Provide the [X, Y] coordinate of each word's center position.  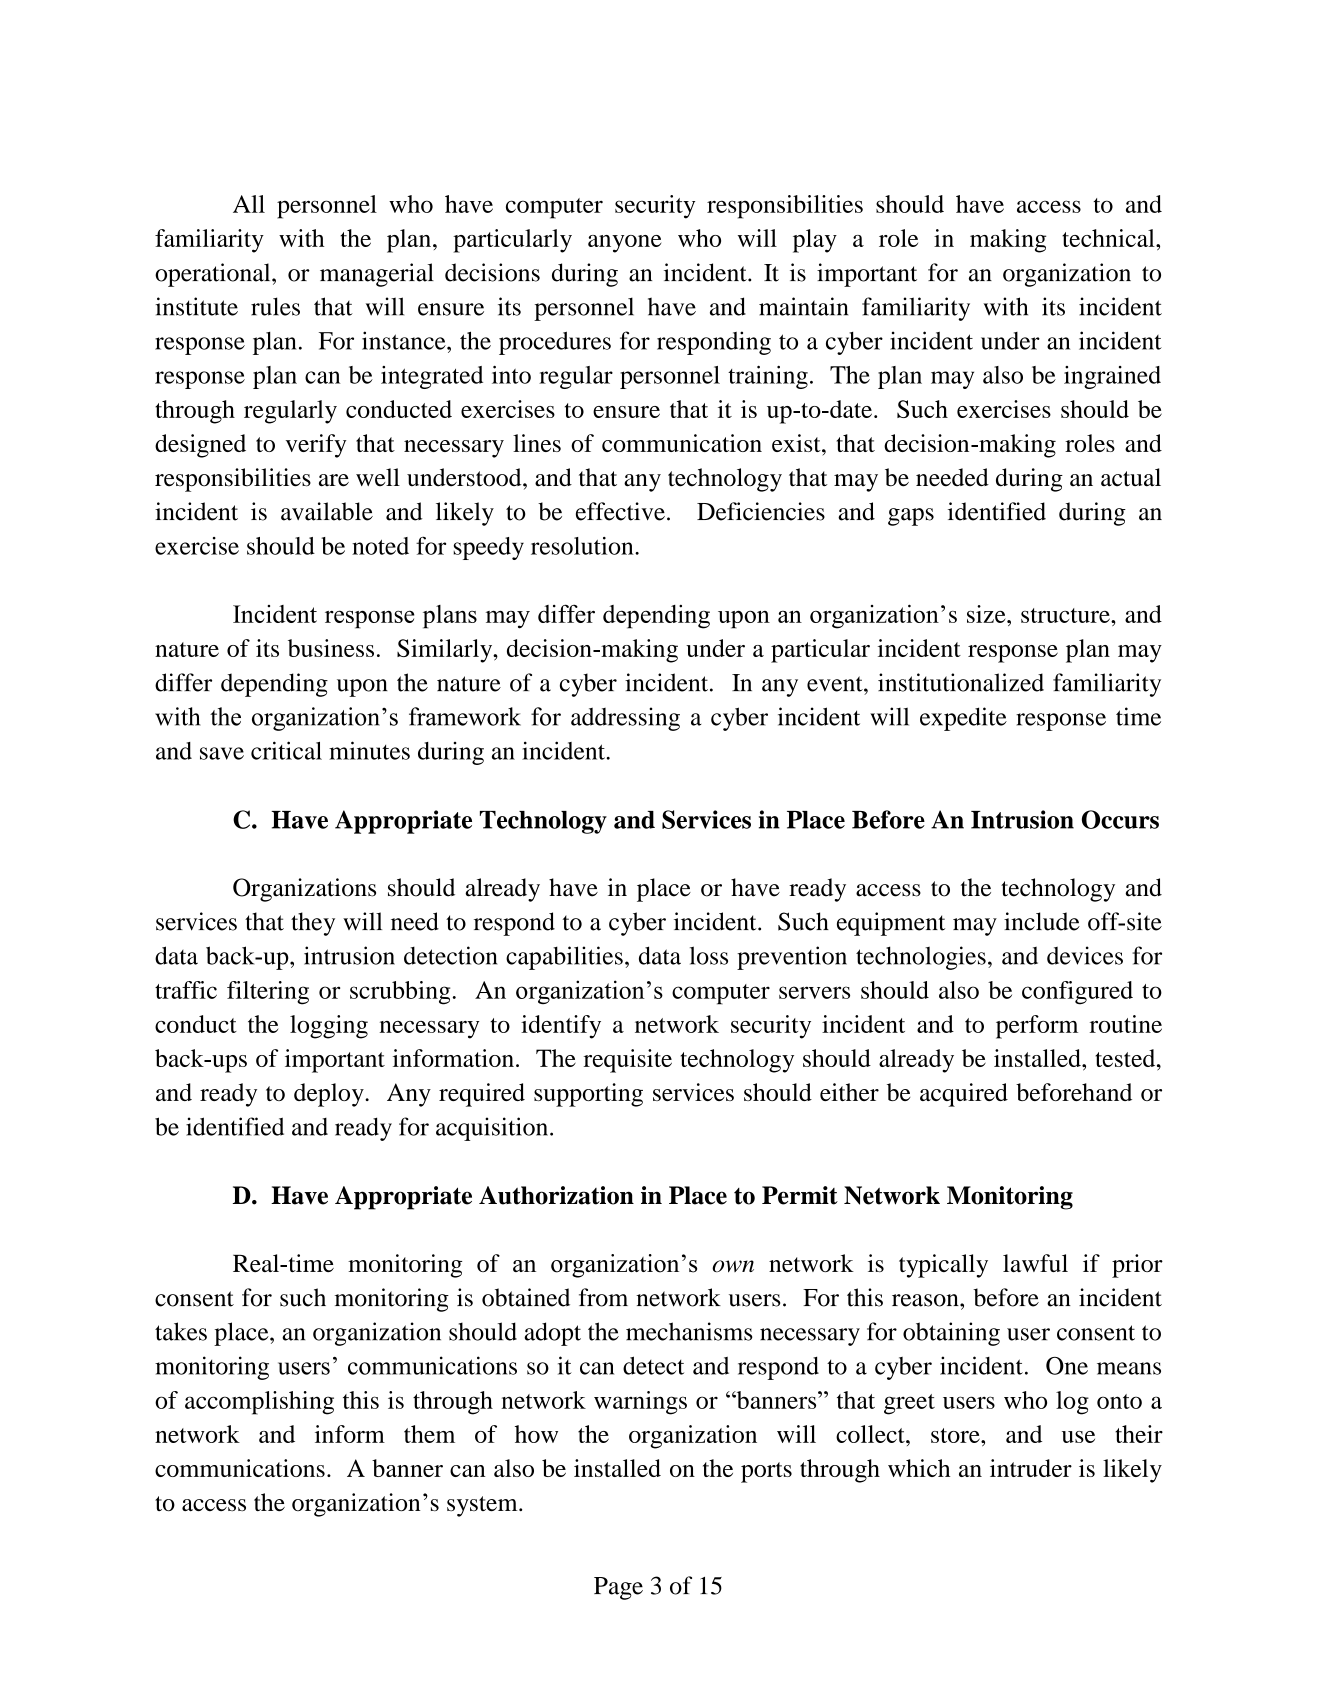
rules [275, 306]
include [1042, 921]
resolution [583, 546]
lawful [1035, 1263]
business [331, 648]
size [987, 614]
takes [181, 1331]
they [313, 924]
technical [1109, 238]
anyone [624, 244]
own [733, 1266]
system [483, 1506]
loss [709, 955]
